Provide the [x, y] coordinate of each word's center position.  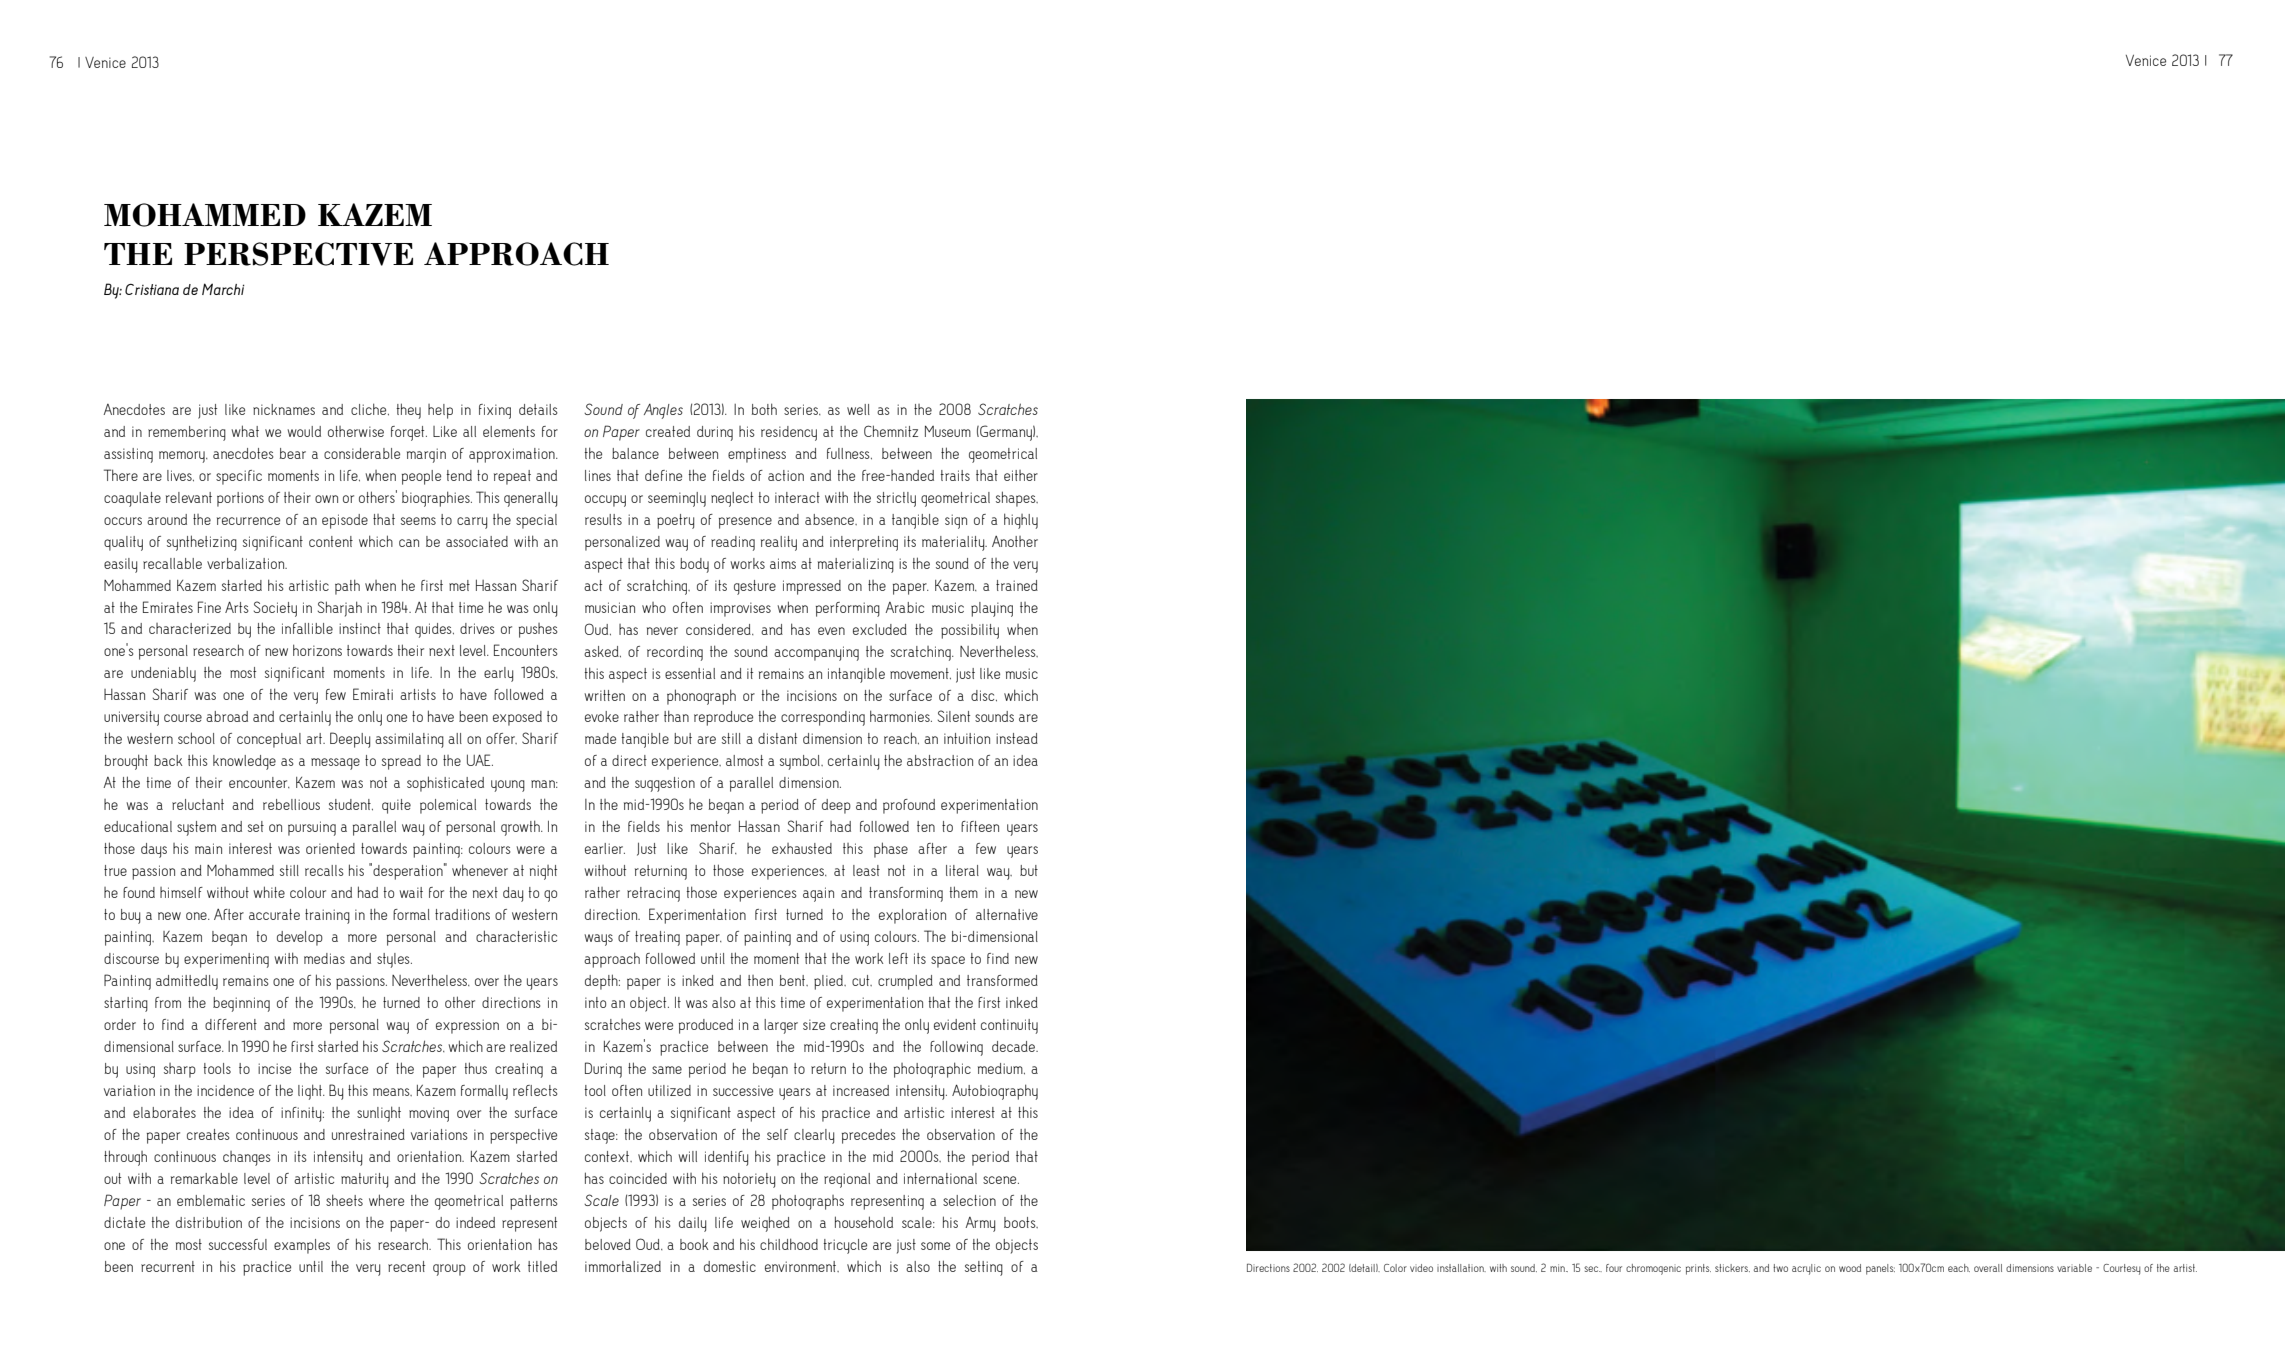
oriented [330, 848]
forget [409, 433]
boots [1021, 1222]
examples [302, 1246]
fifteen [980, 826]
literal [962, 870]
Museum [948, 431]
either [1021, 475]
